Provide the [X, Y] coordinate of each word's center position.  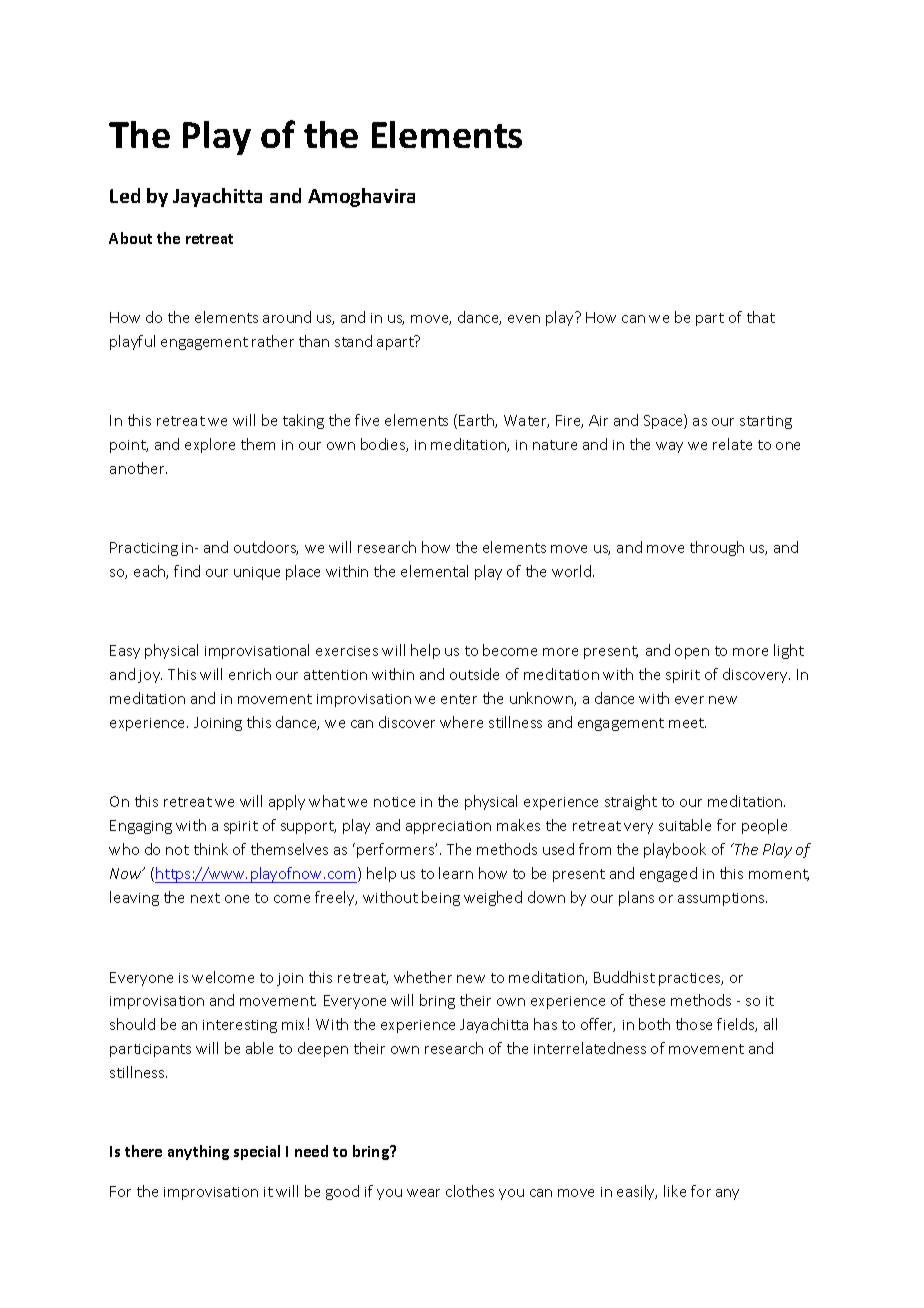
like [675, 1191]
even [524, 319]
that [761, 317]
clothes [470, 1191]
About [130, 238]
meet [687, 723]
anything [198, 1152]
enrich [250, 674]
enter [459, 699]
